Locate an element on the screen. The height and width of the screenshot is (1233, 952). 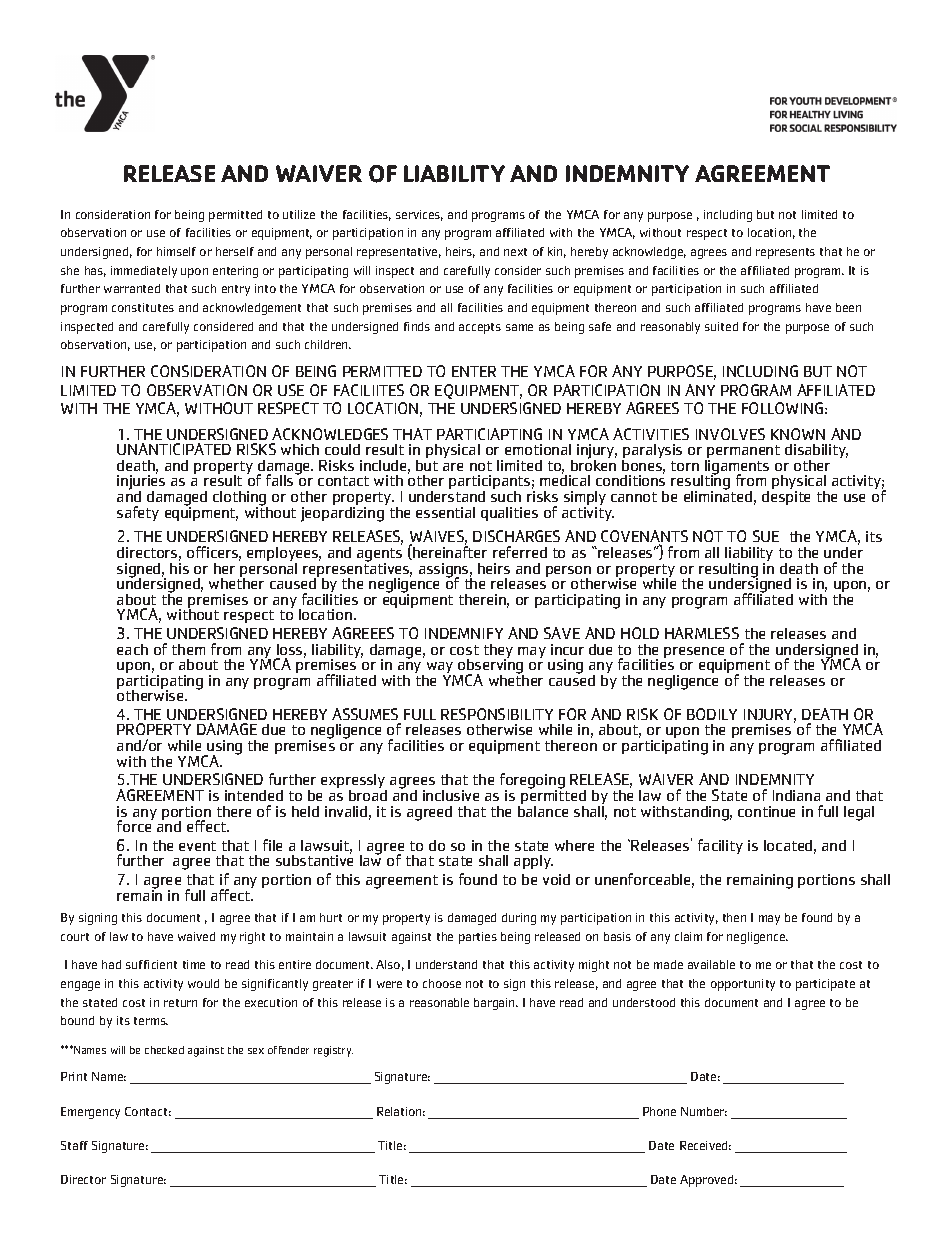
UNANTICIPATED is located at coordinates (174, 449).
